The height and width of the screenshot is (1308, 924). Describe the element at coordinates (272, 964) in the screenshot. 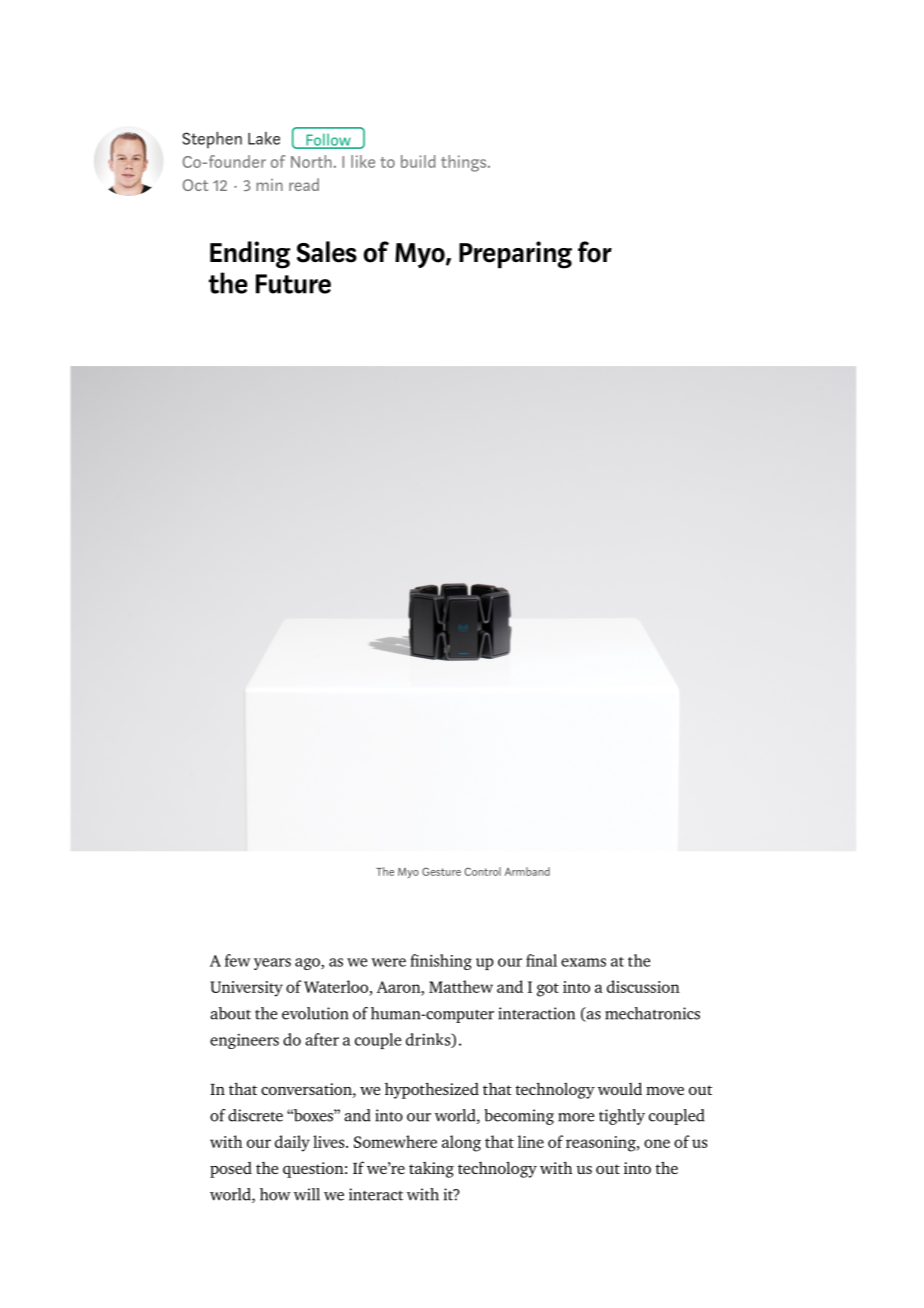

I see `years` at that location.
